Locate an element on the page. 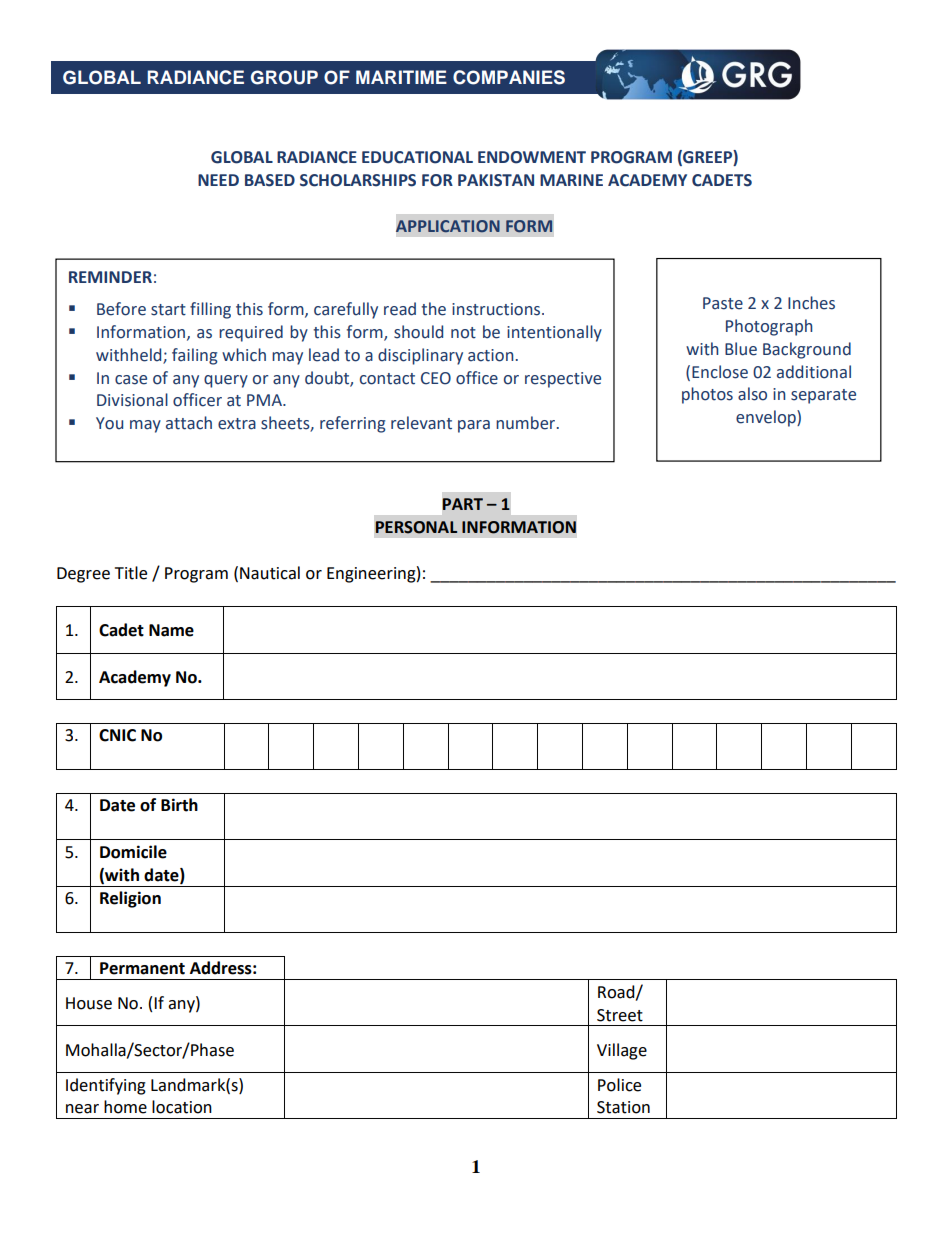  MARITIME is located at coordinates (401, 77).
